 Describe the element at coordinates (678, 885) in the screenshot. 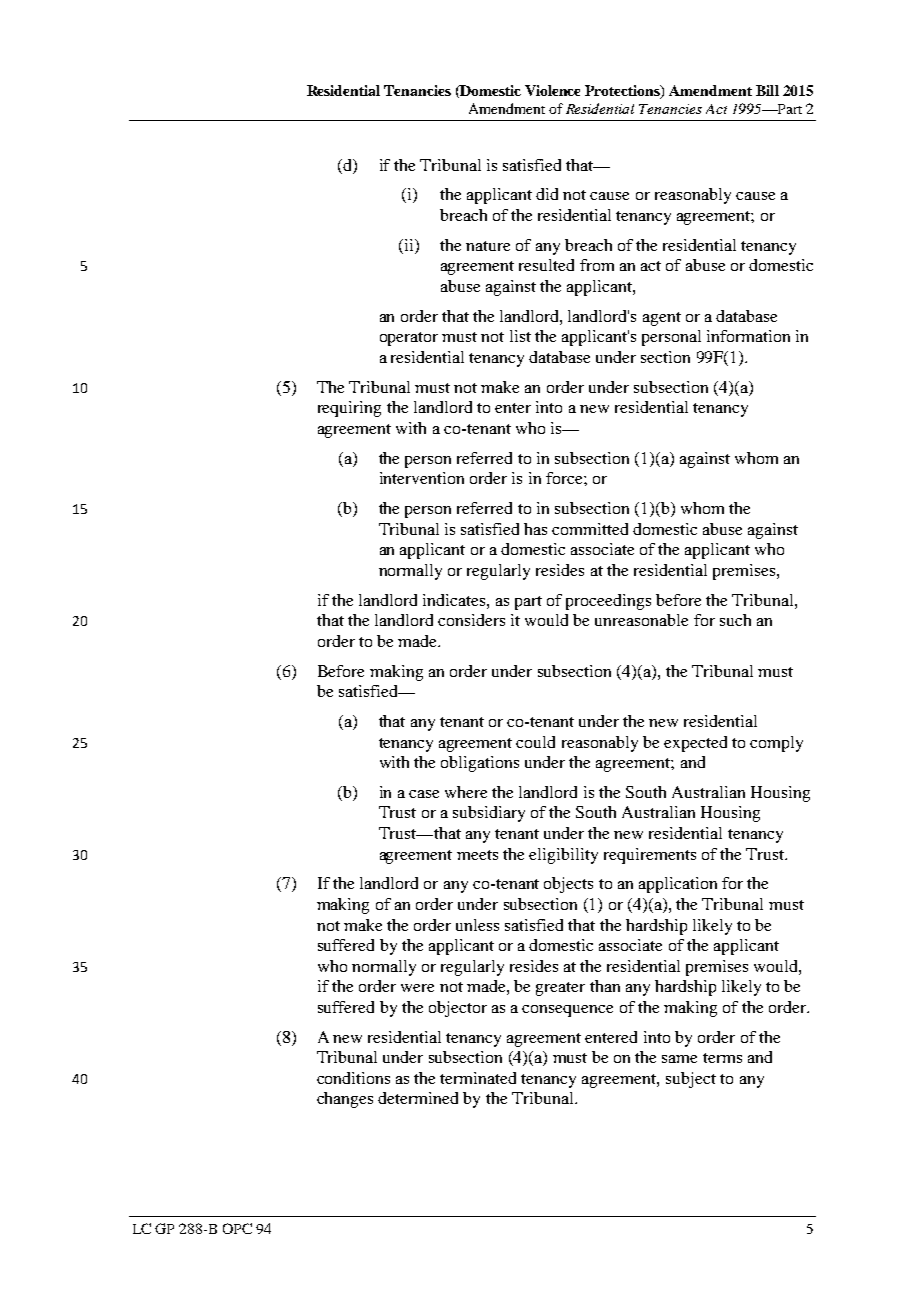

I see `application` at that location.
